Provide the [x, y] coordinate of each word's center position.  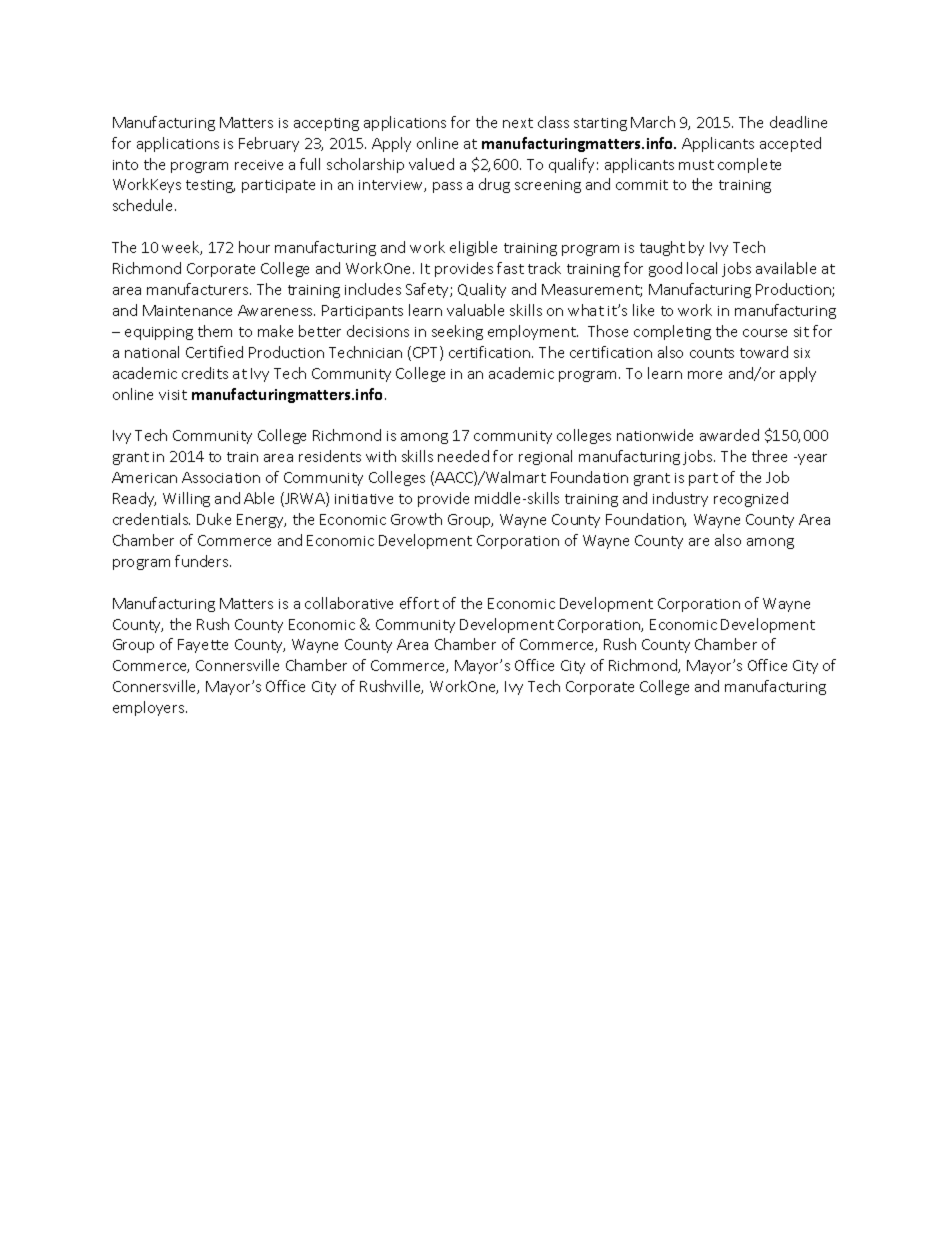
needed [463, 456]
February [269, 144]
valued [431, 164]
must [696, 165]
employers [150, 708]
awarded [729, 435]
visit [173, 395]
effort [419, 603]
